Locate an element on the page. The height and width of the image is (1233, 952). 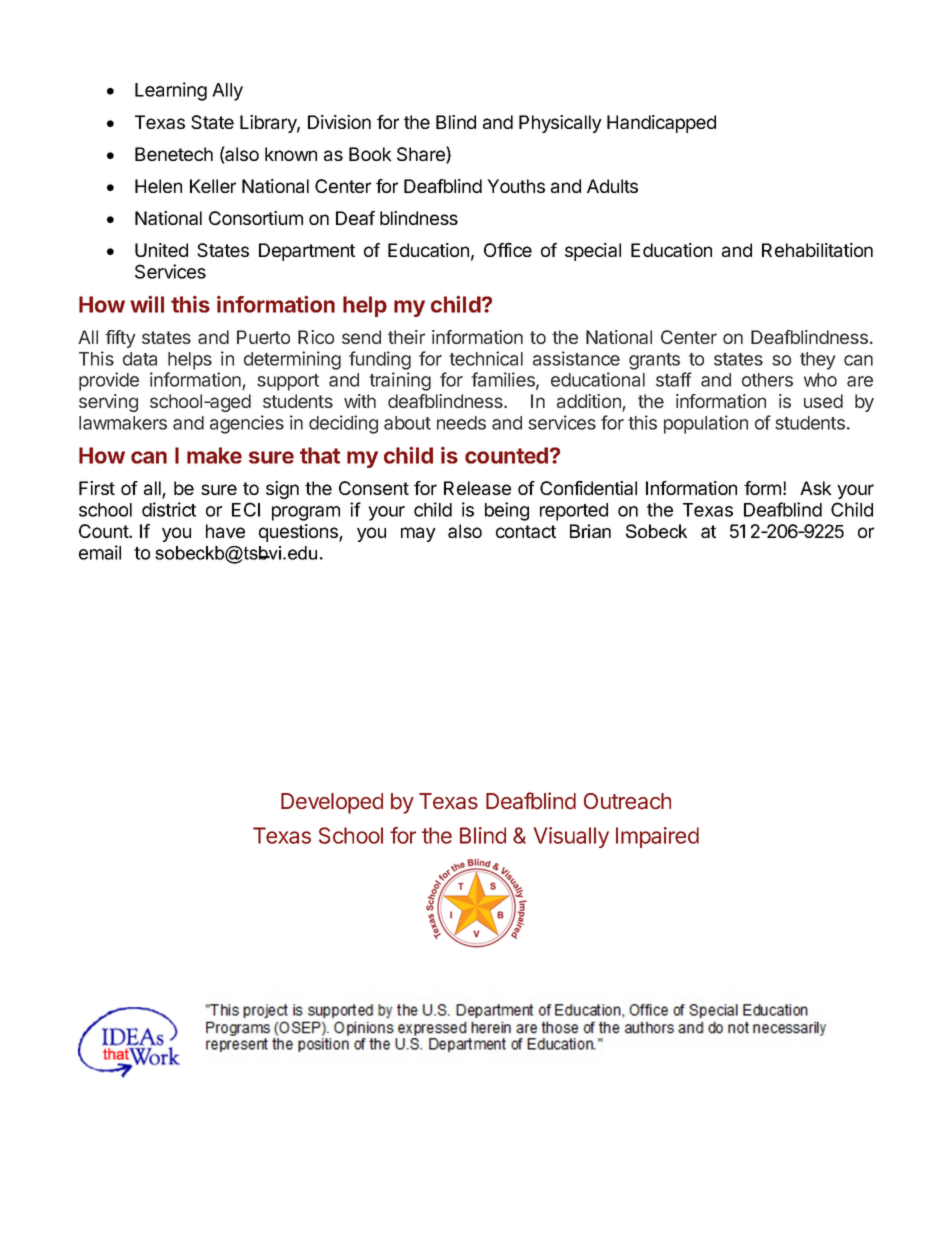
Learning is located at coordinates (171, 91).
